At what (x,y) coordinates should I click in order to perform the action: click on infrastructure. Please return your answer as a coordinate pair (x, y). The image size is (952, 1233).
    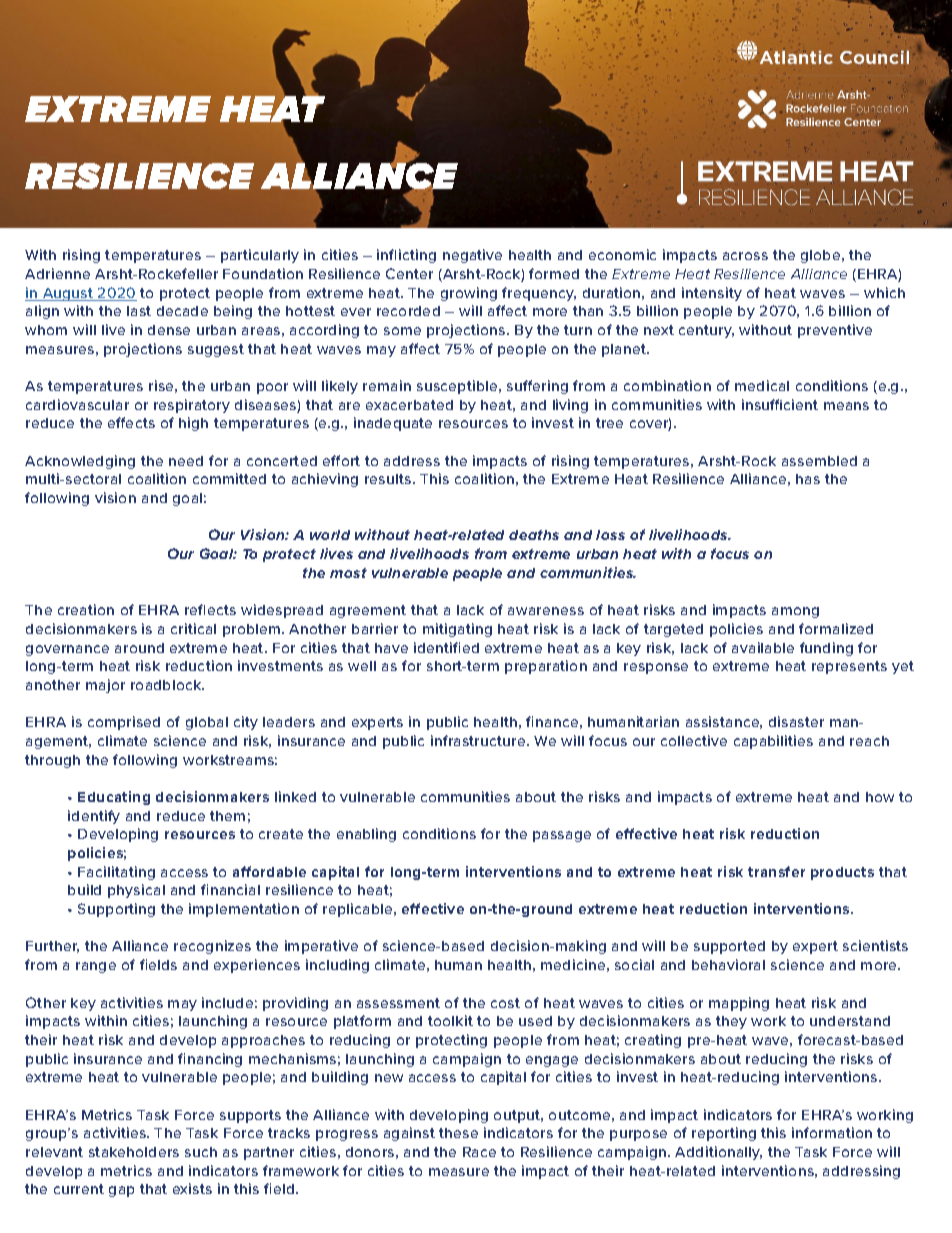
    Looking at the image, I should click on (479, 740).
